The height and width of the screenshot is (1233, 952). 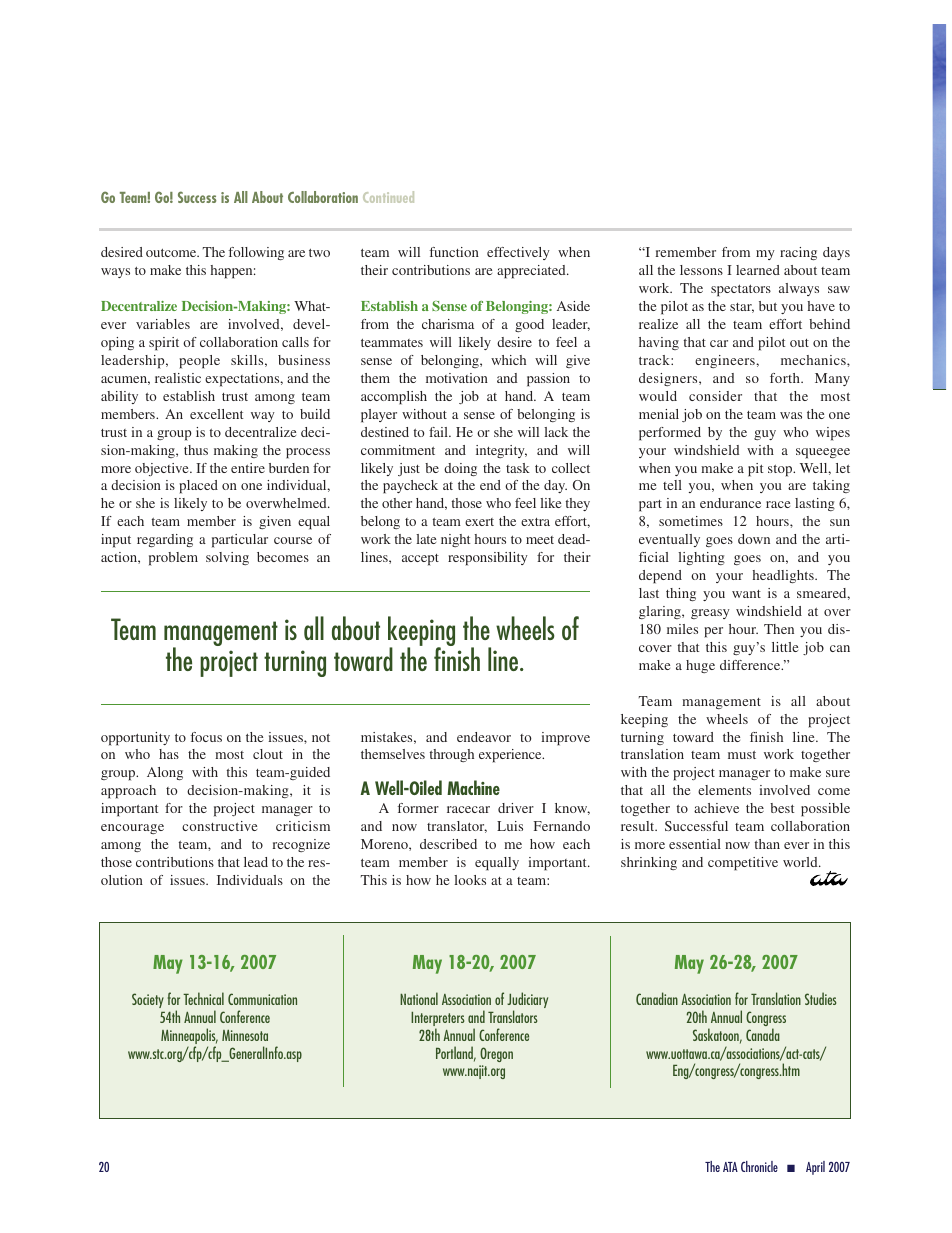 What do you see at coordinates (454, 252) in the screenshot?
I see `function` at bounding box center [454, 252].
